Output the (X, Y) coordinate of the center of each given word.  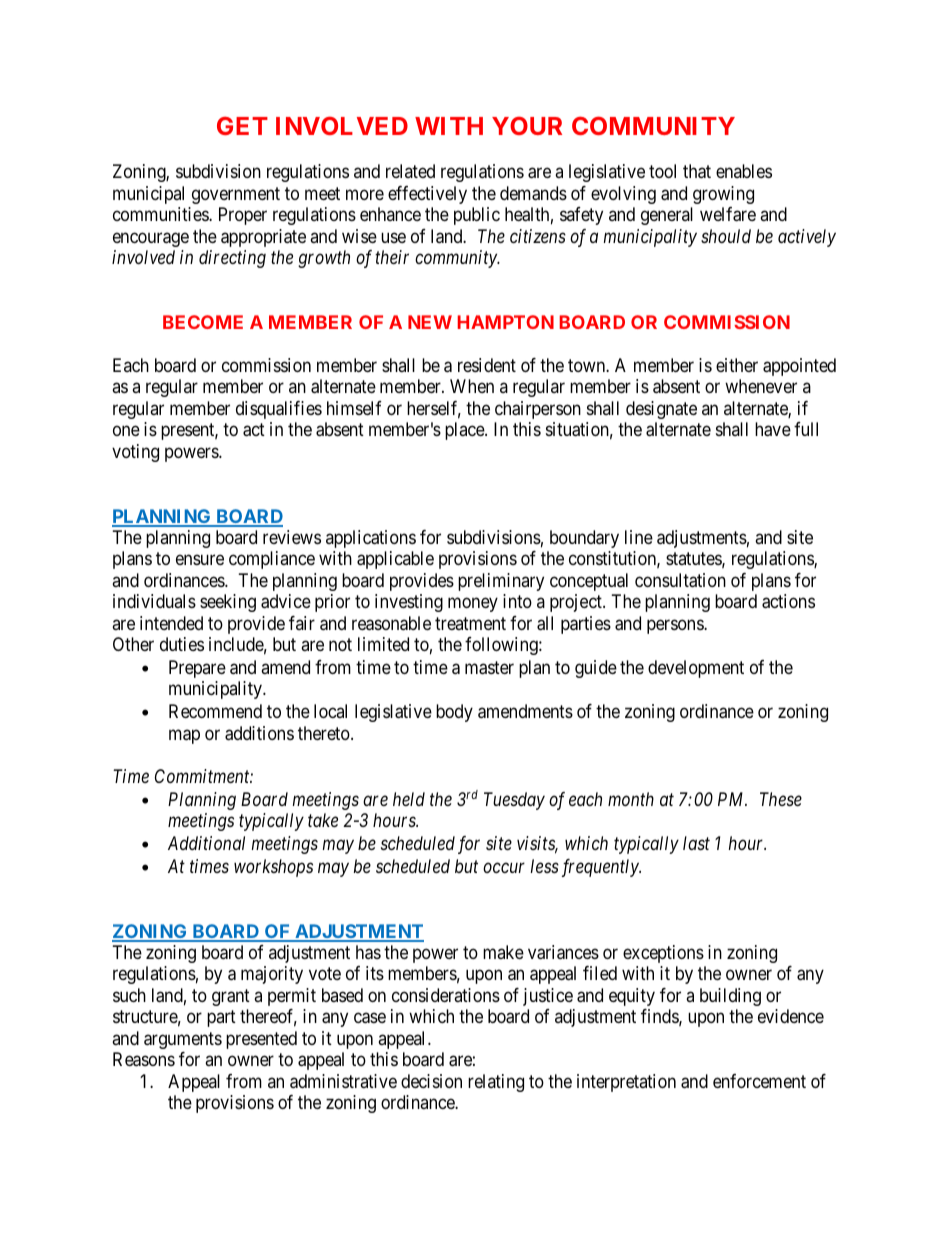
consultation (680, 580)
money (473, 605)
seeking (228, 603)
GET (242, 126)
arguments (183, 1040)
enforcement (759, 1081)
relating (496, 1083)
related (410, 171)
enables (744, 171)
